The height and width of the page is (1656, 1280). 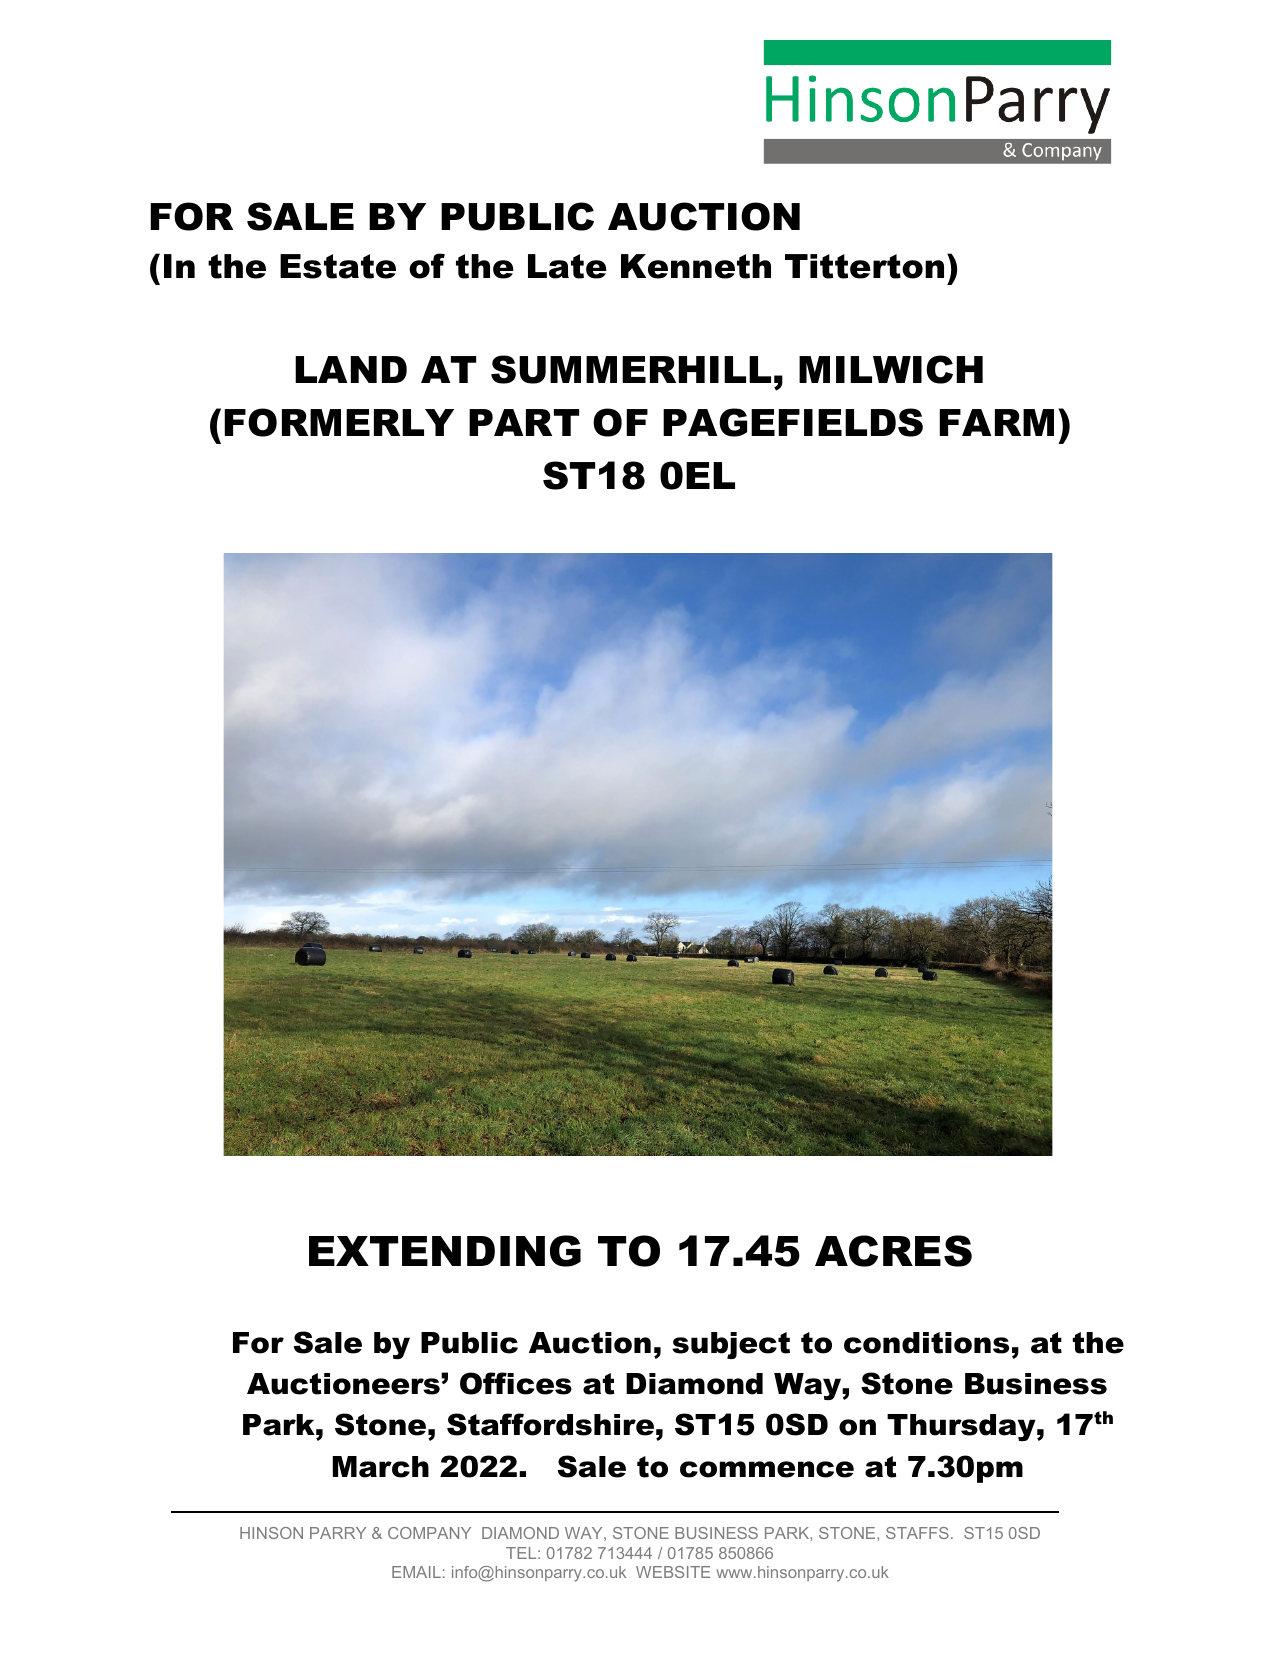 I want to click on Estate, so click(x=338, y=266).
